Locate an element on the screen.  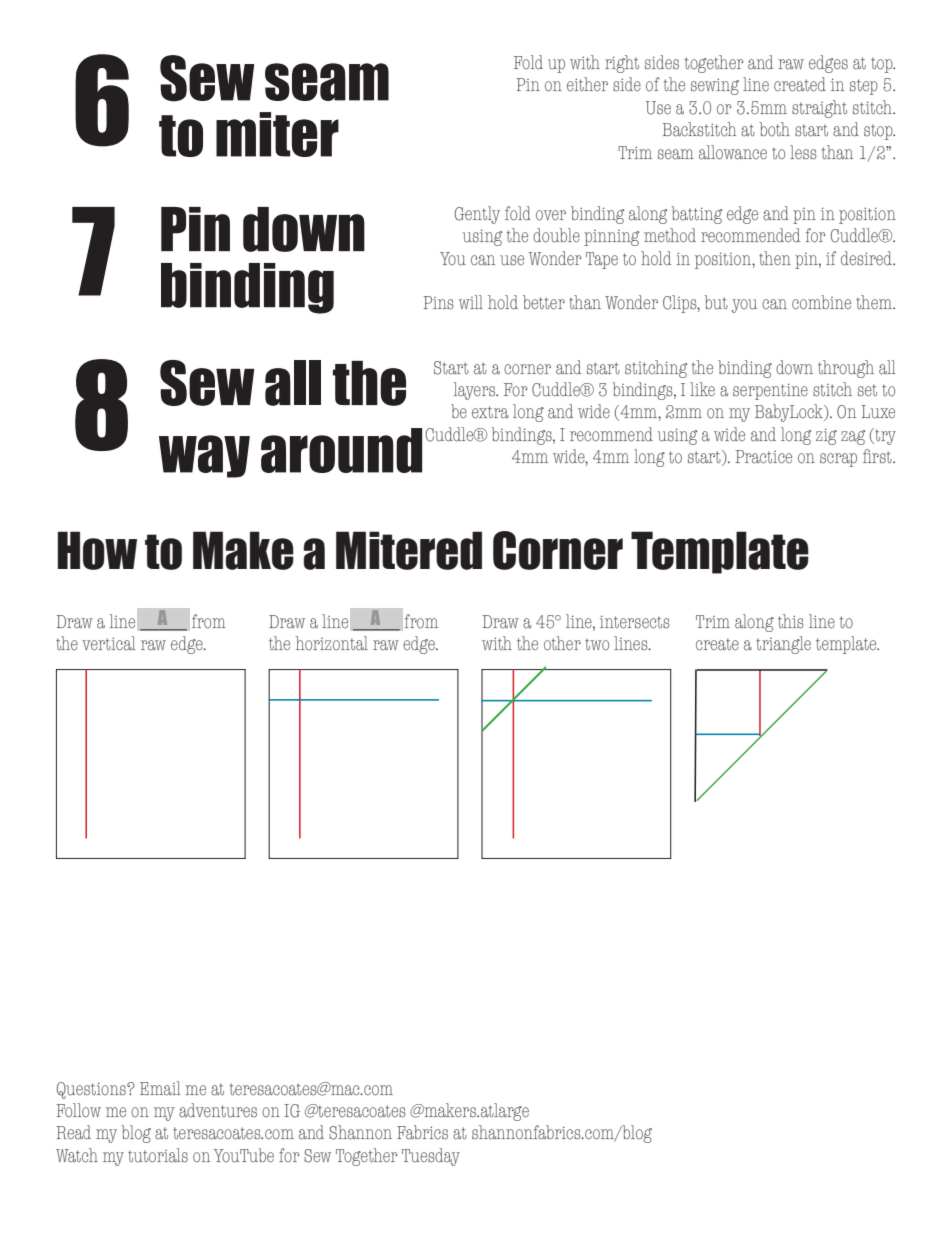
straight is located at coordinates (819, 109).
